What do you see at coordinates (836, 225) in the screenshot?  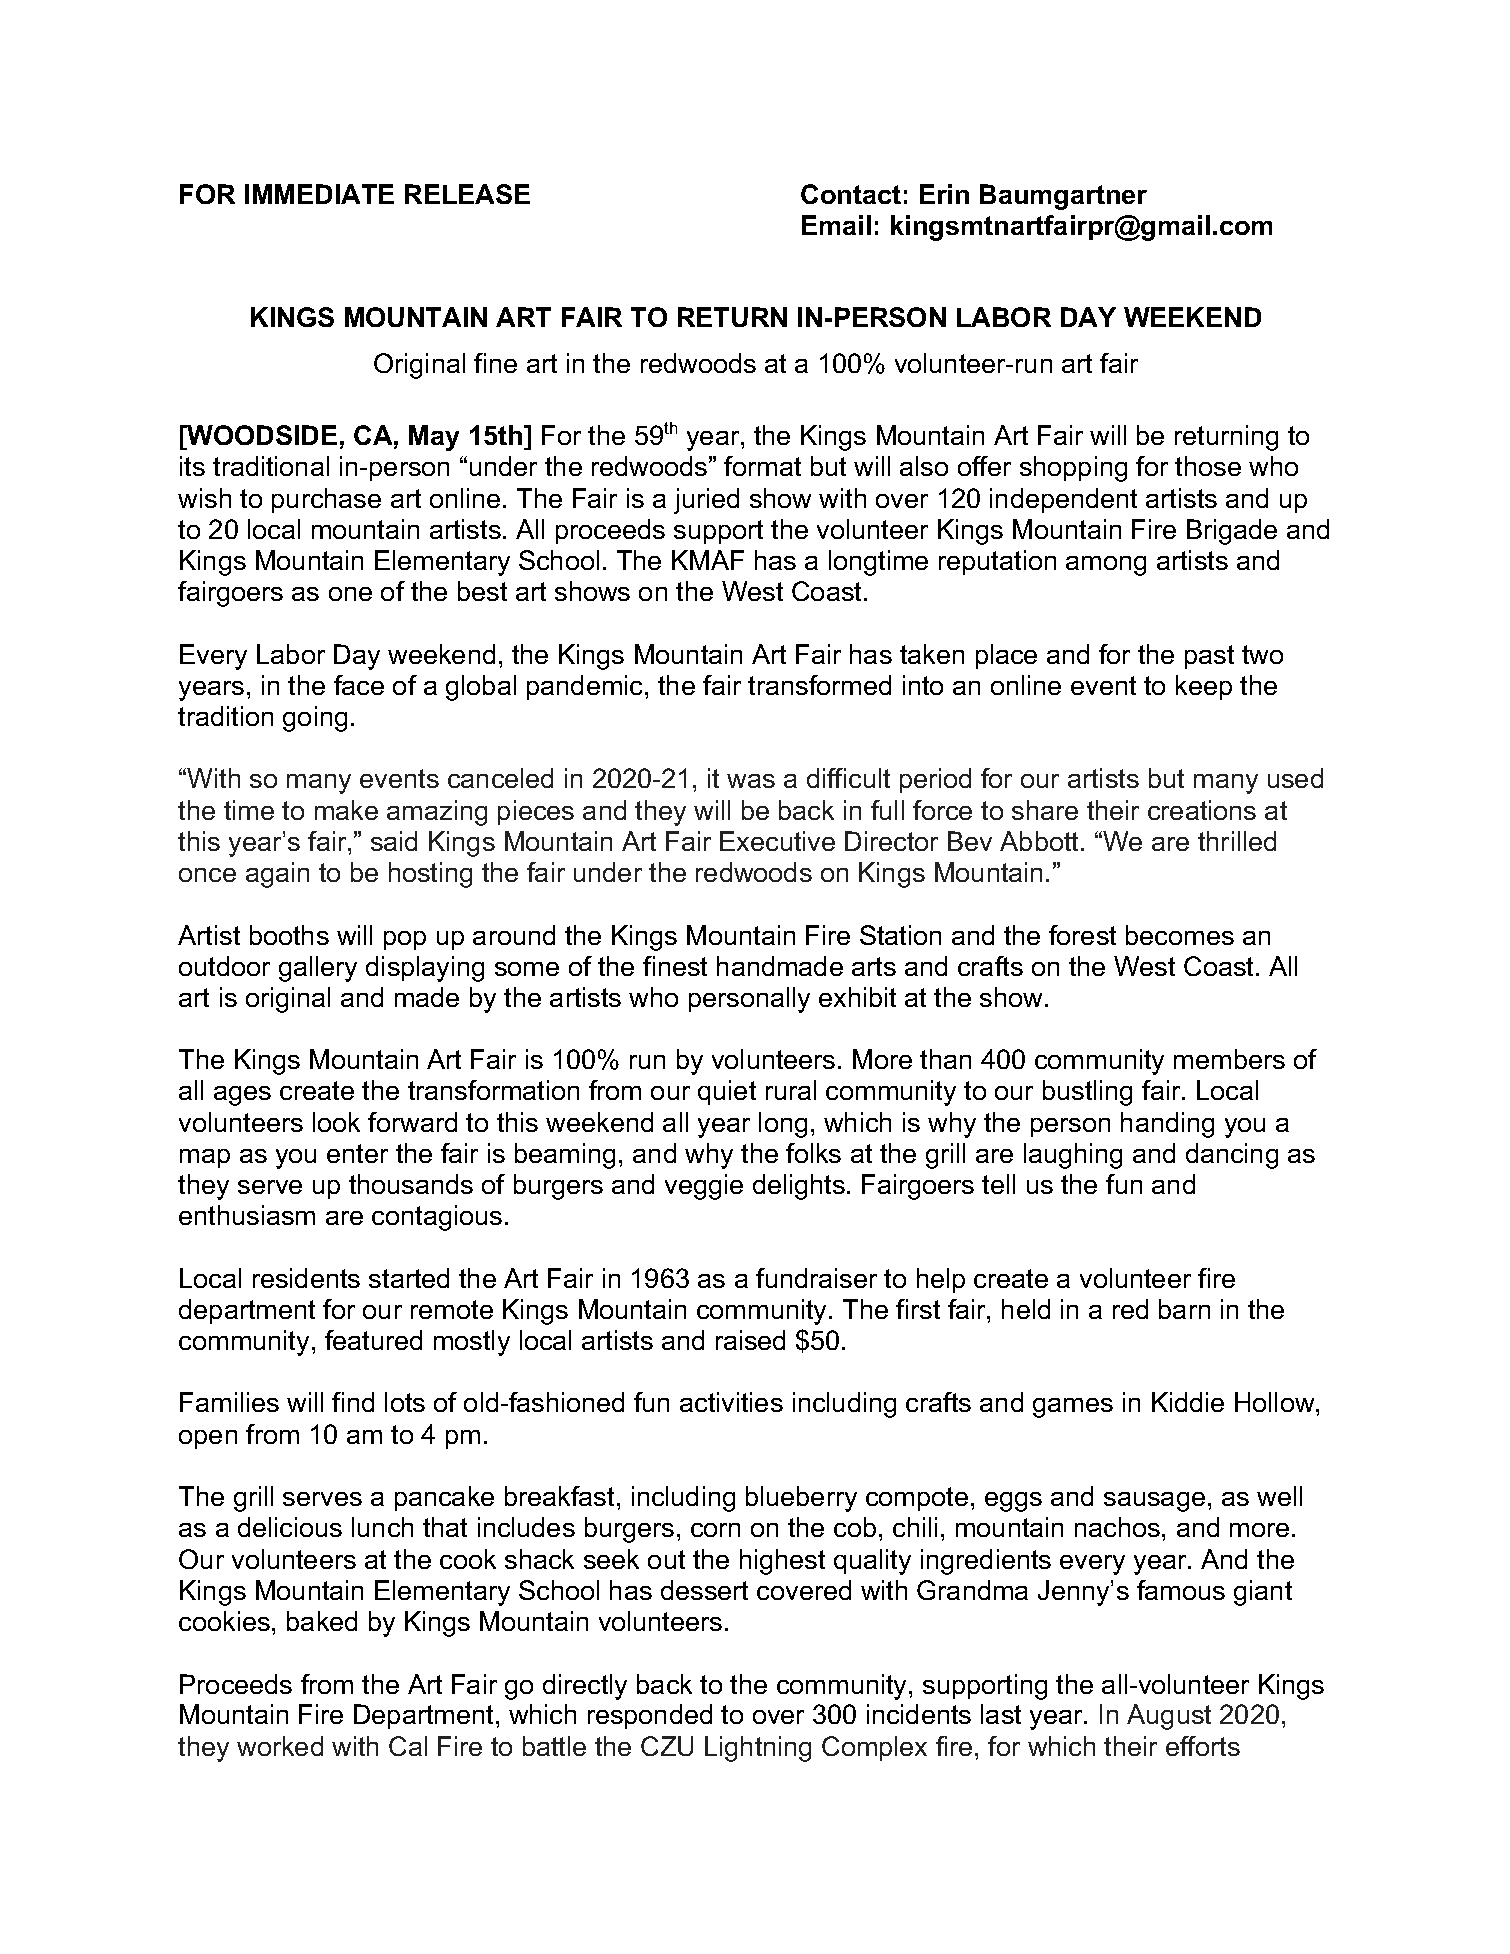 I see `Email` at bounding box center [836, 225].
